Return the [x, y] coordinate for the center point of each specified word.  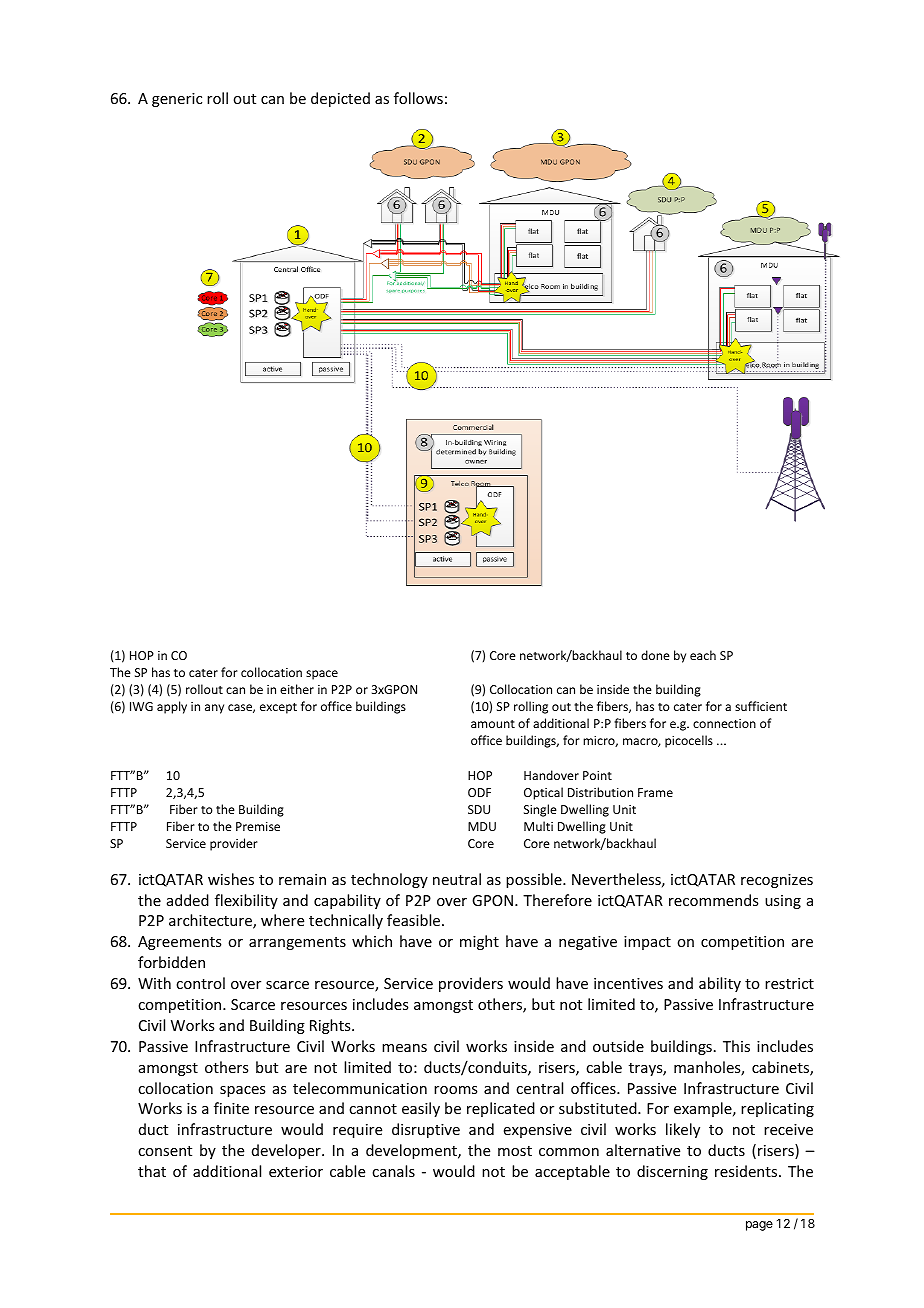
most [515, 1151]
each [703, 655]
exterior [296, 1171]
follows [418, 98]
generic [177, 100]
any [214, 709]
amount [493, 724]
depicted [340, 99]
